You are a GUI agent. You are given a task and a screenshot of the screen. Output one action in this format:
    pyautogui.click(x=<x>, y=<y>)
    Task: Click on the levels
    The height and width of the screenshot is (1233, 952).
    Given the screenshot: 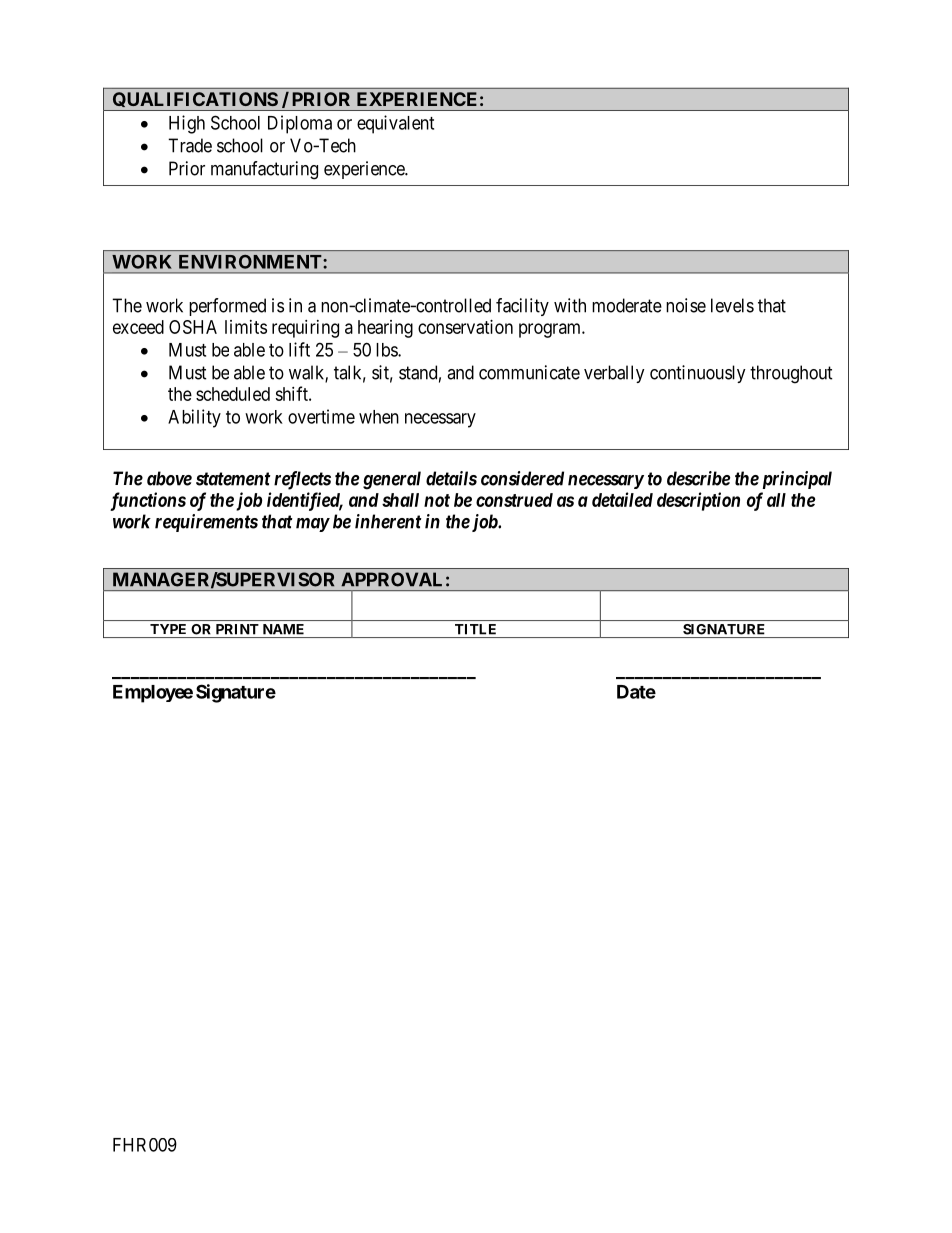 What is the action you would take?
    pyautogui.click(x=732, y=305)
